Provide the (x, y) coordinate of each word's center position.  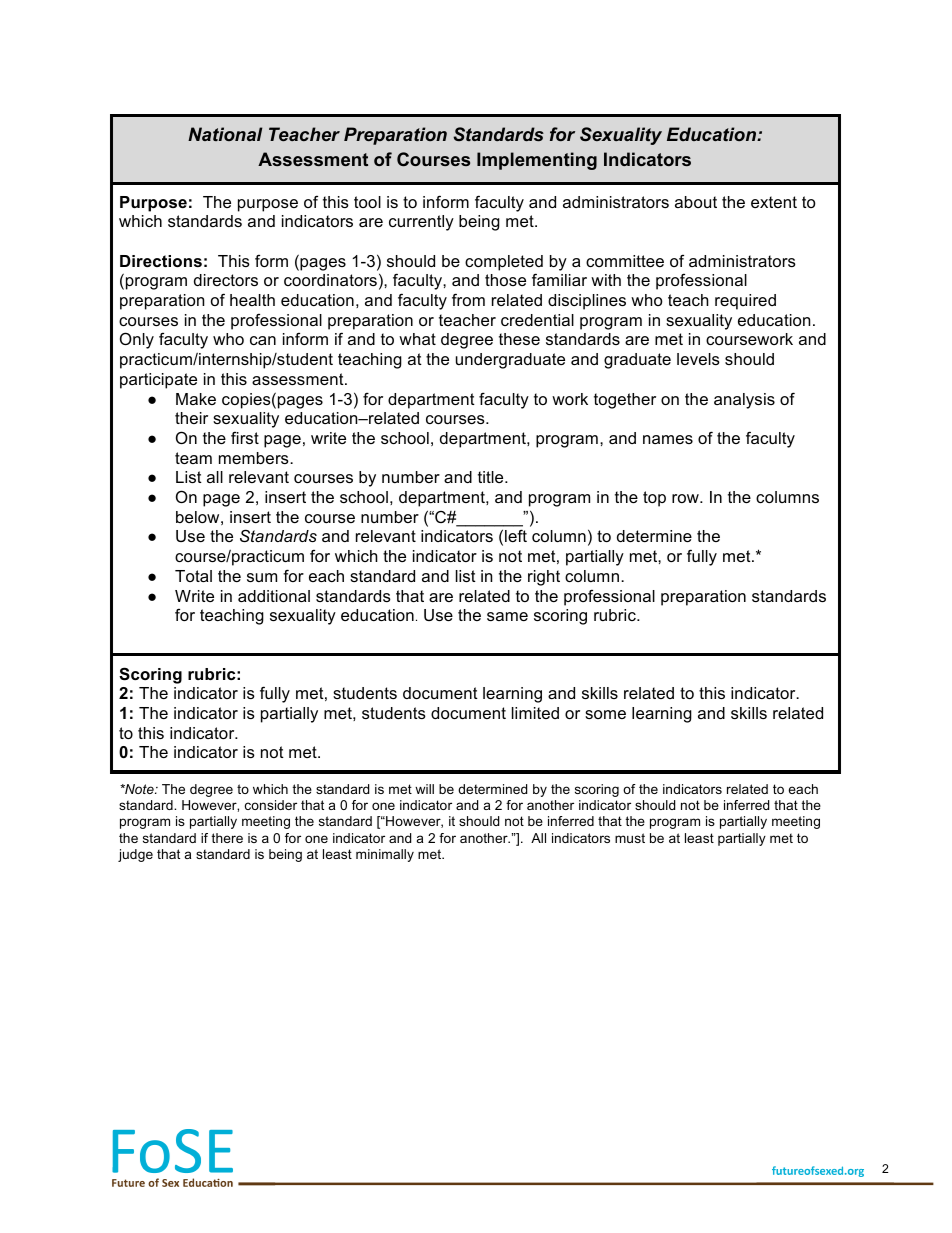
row (686, 498)
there (227, 838)
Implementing (537, 161)
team (193, 458)
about (696, 202)
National (225, 134)
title (492, 477)
